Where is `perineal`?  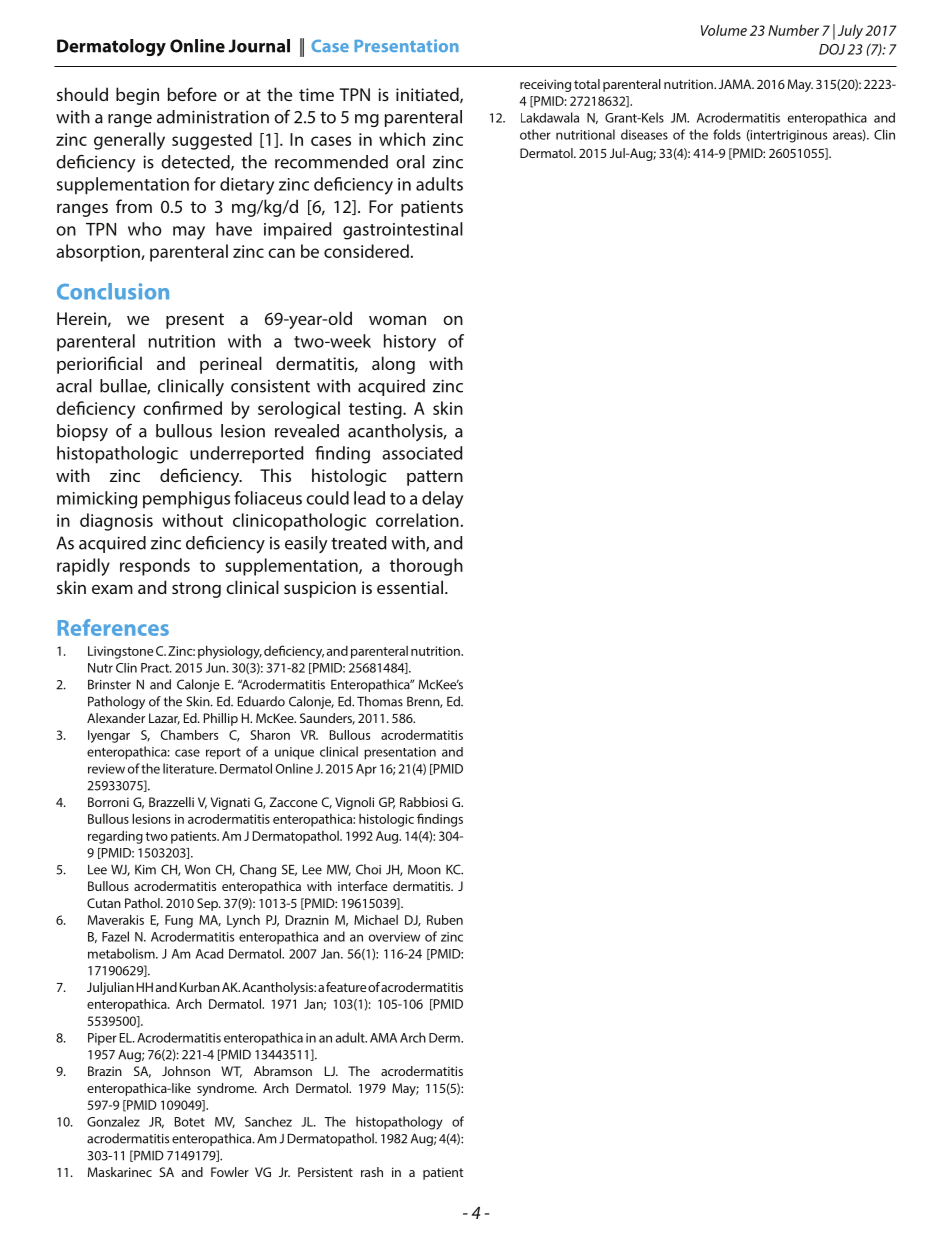 perineal is located at coordinates (231, 365).
